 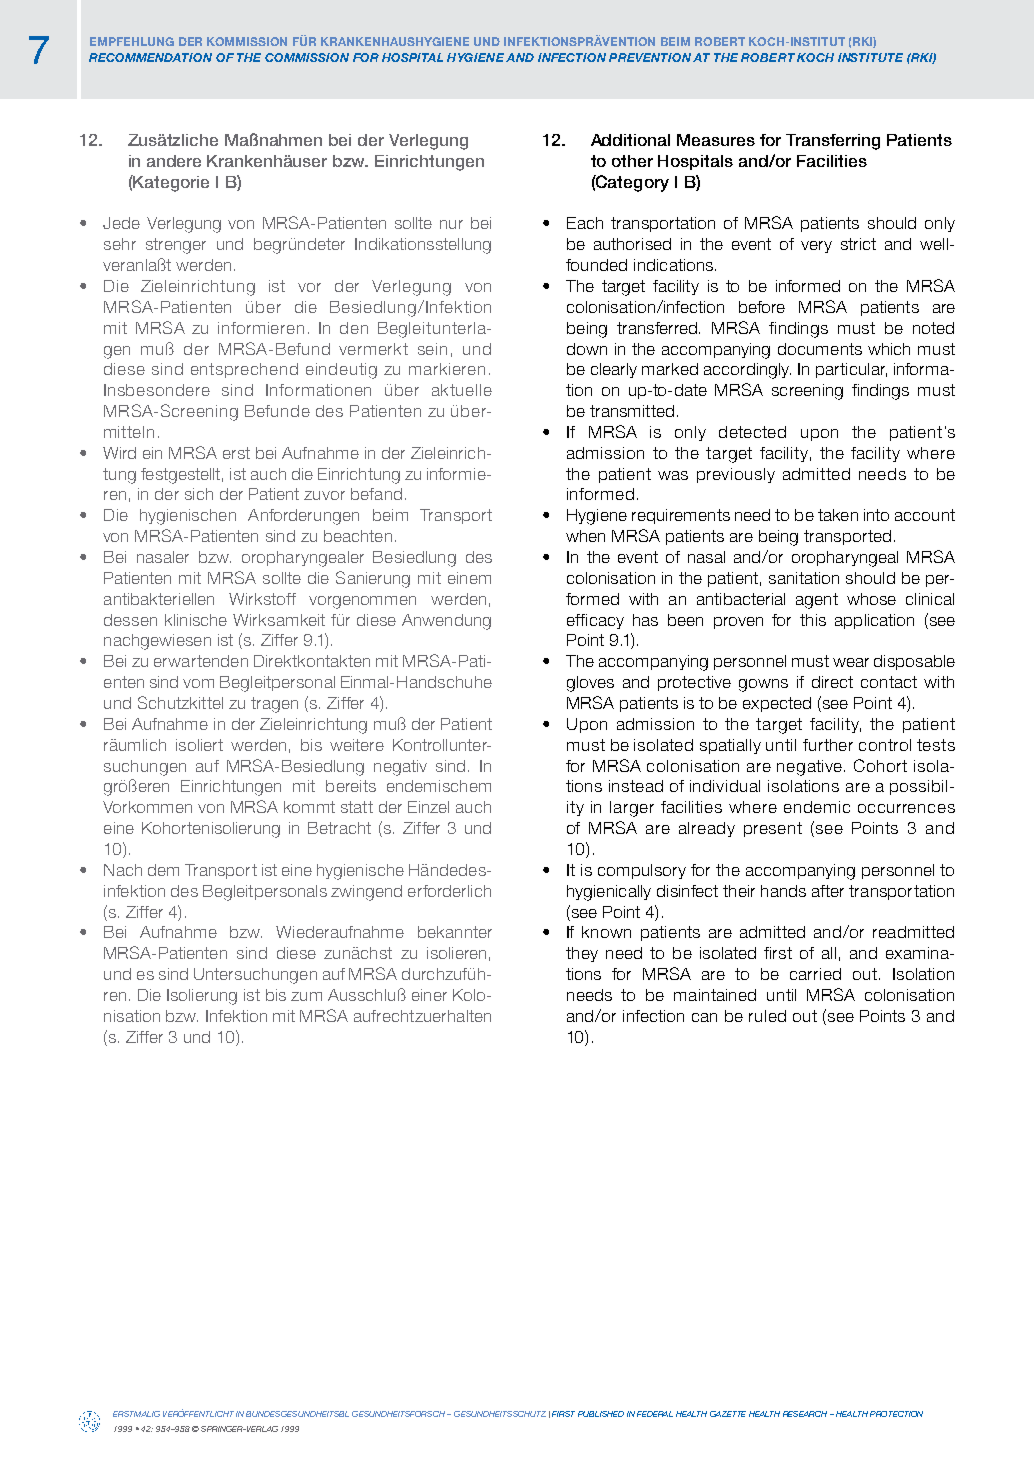 I want to click on gloves, so click(x=590, y=684).
